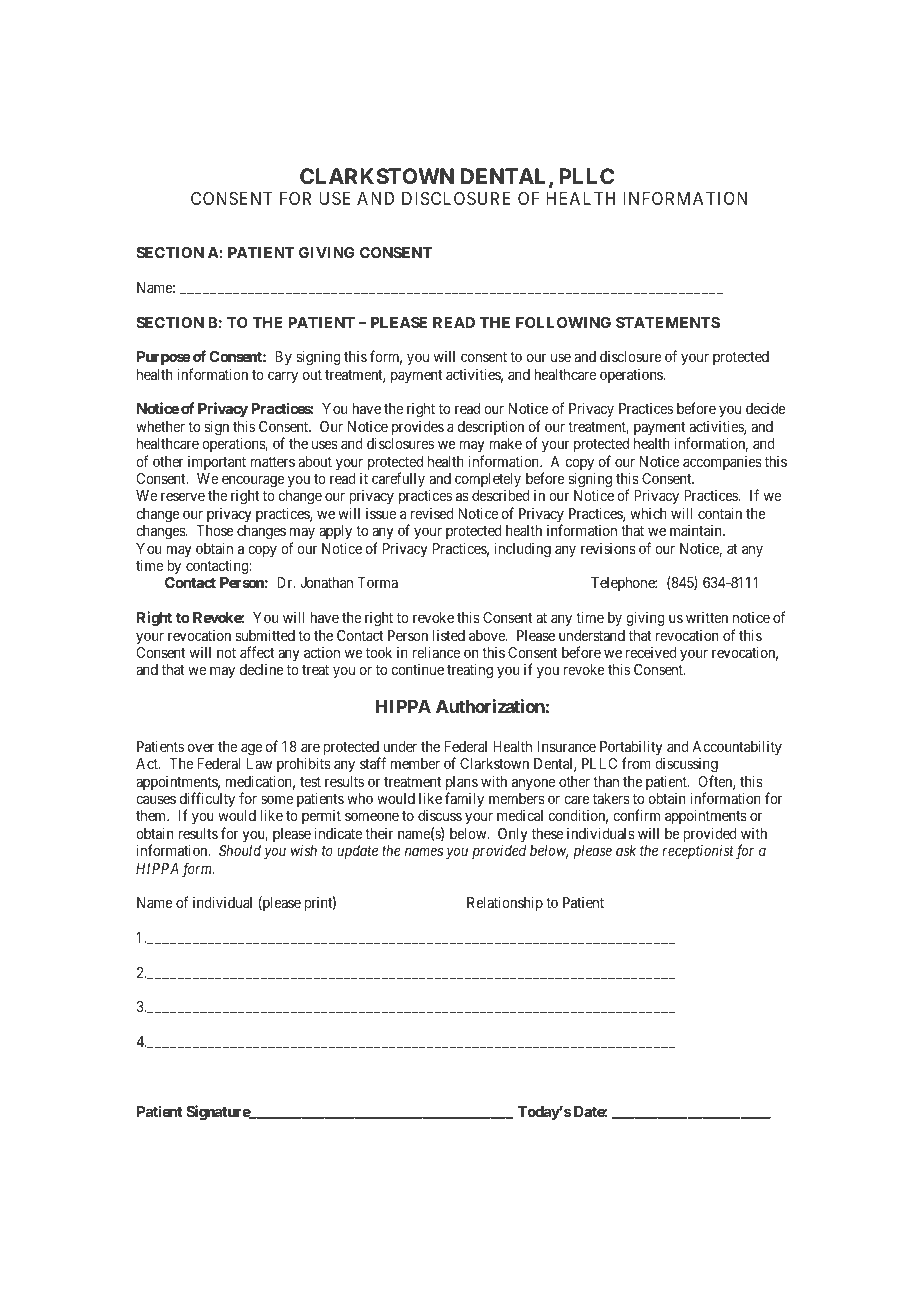 The image size is (924, 1308). Describe the element at coordinates (707, 617) in the screenshot. I see `written` at that location.
